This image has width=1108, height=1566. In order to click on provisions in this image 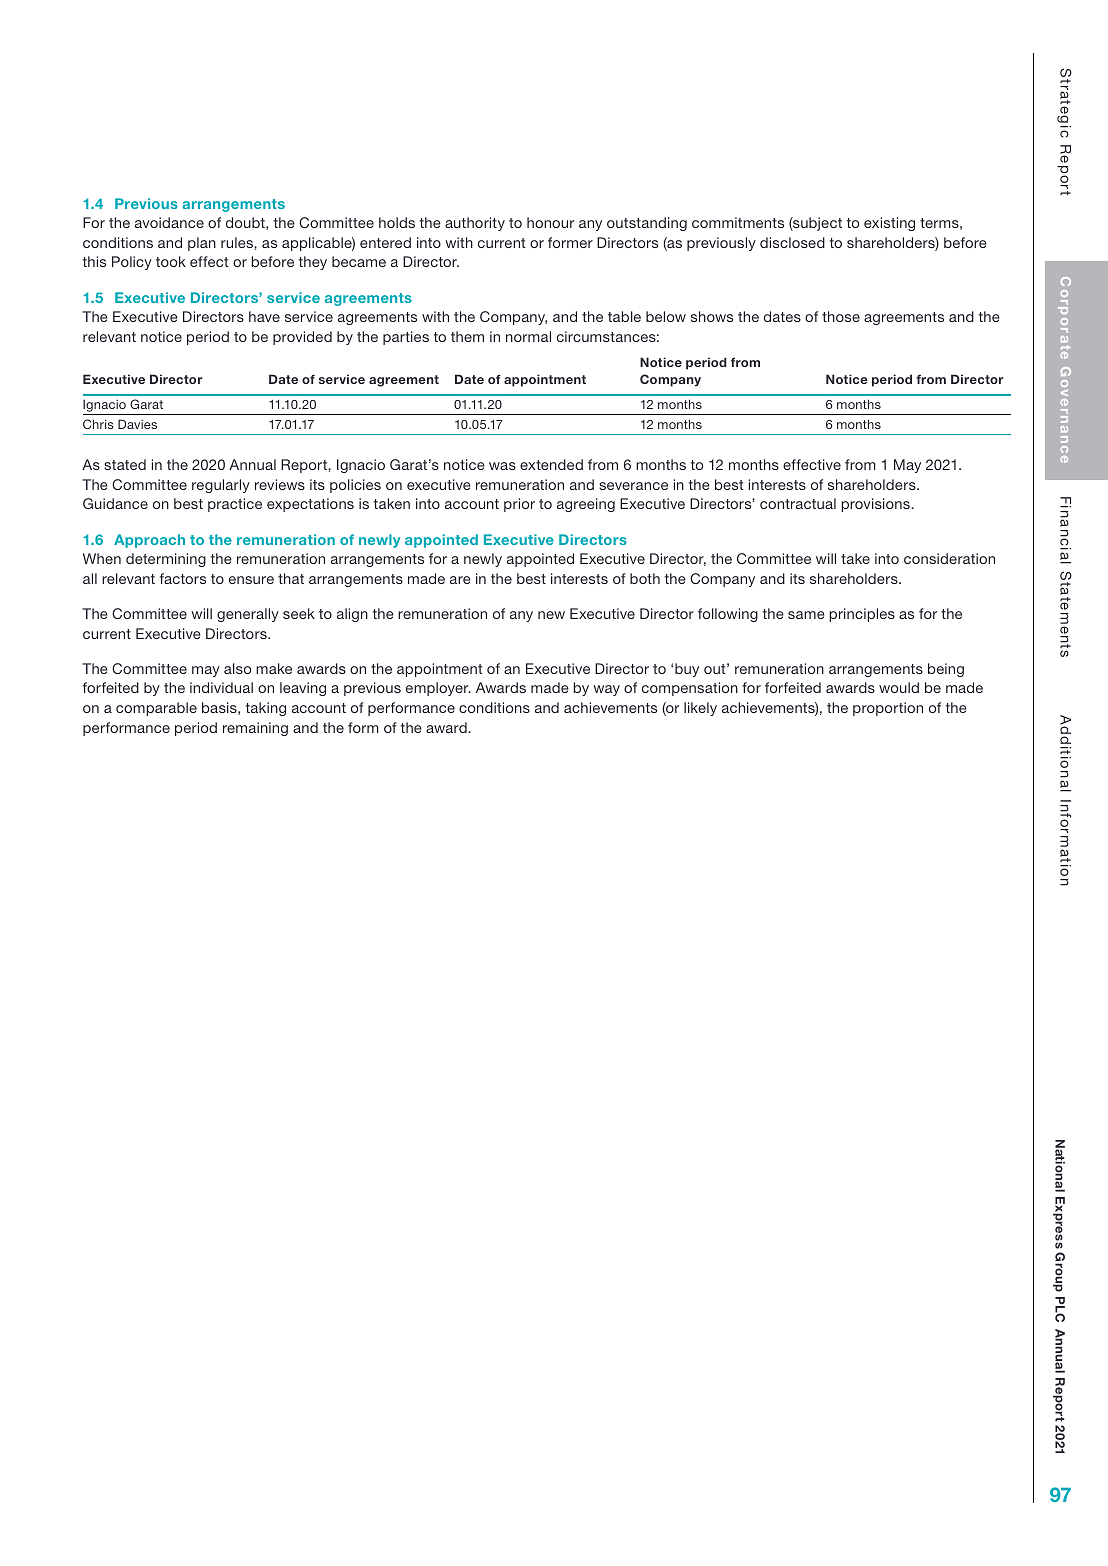, I will do `click(876, 505)`.
